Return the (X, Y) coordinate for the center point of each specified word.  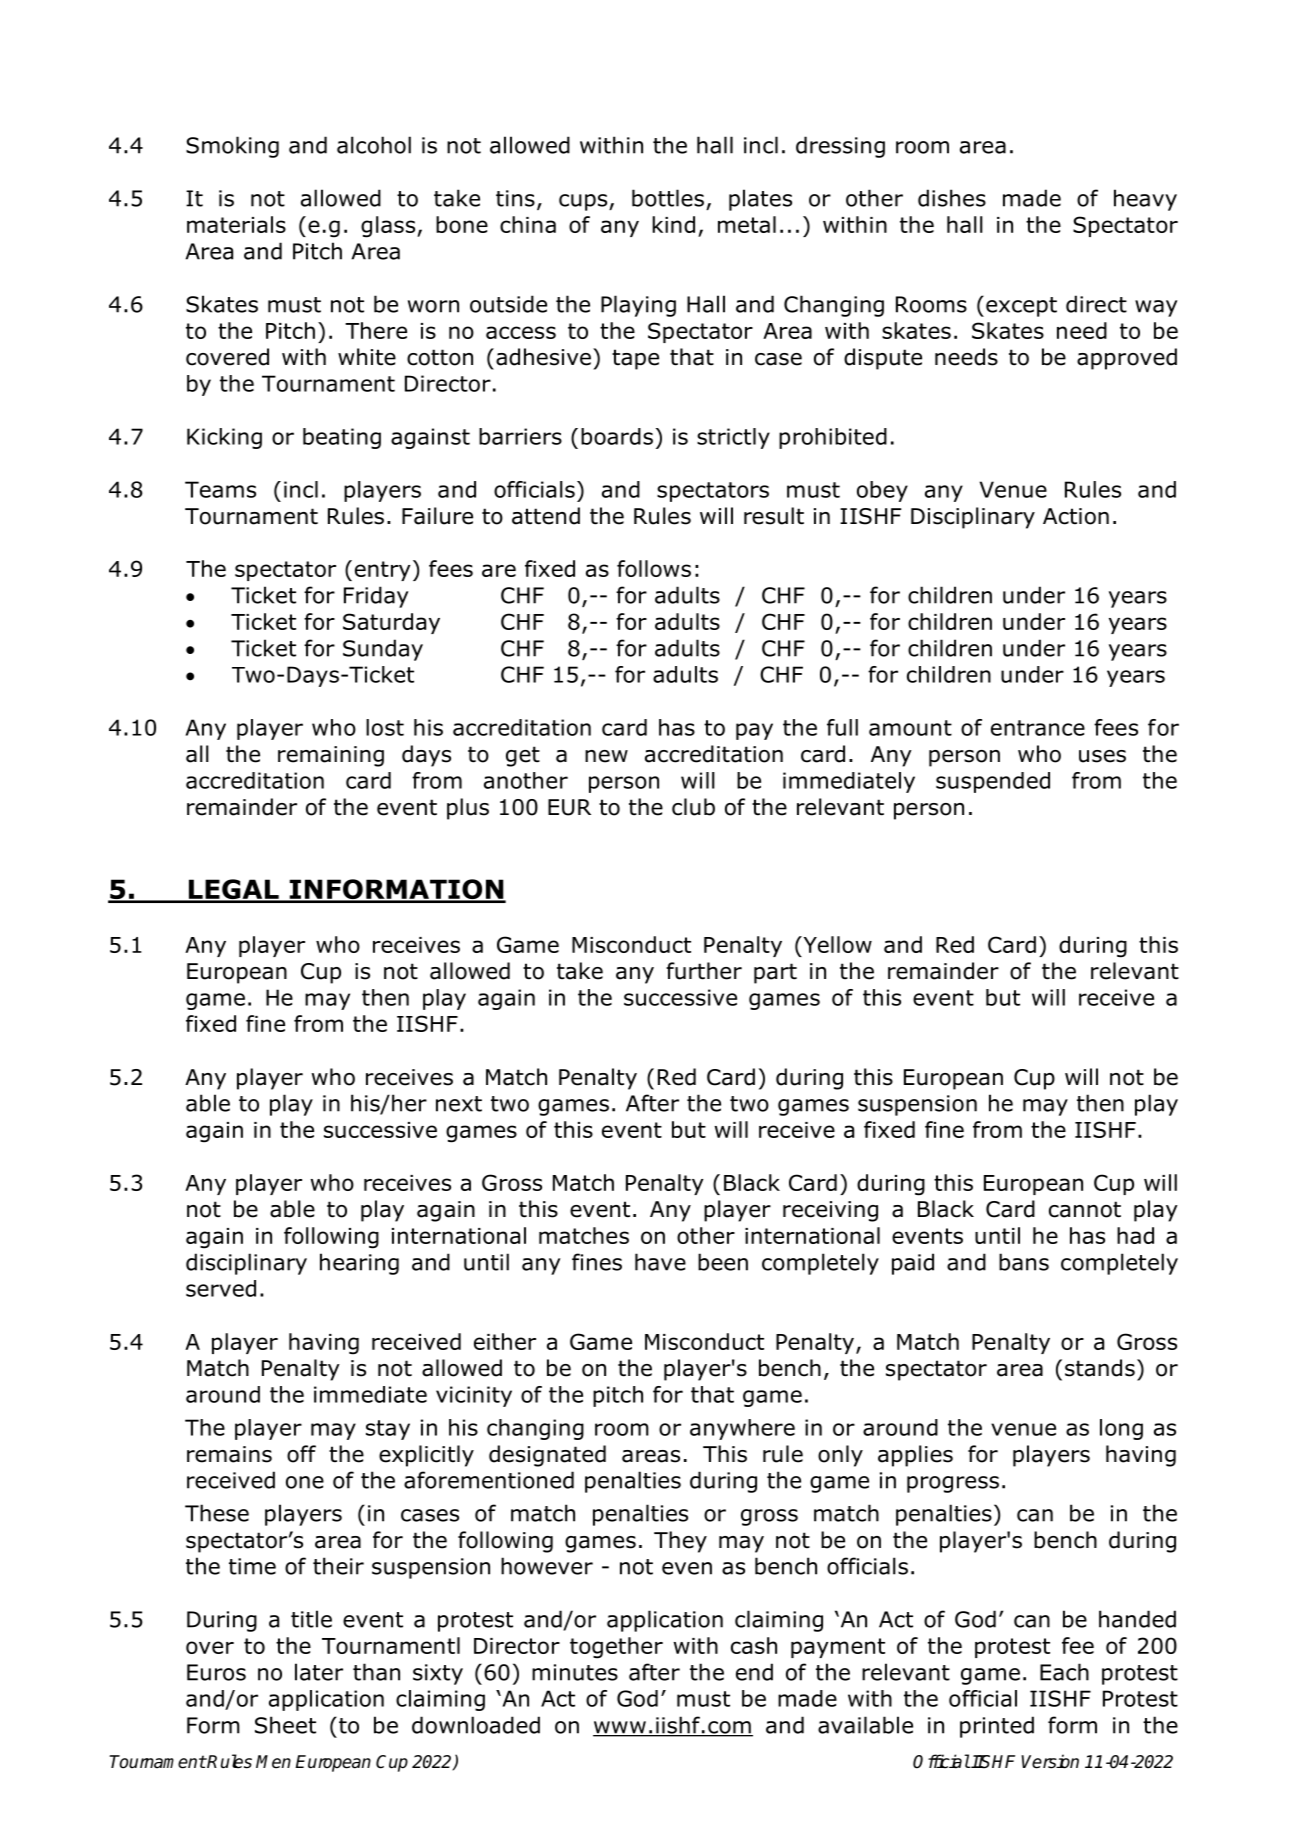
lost (385, 727)
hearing (359, 1264)
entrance (1038, 728)
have (660, 1262)
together (616, 1648)
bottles (668, 198)
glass (389, 227)
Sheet (285, 1725)
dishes (952, 198)
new (606, 756)
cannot (1085, 1209)
